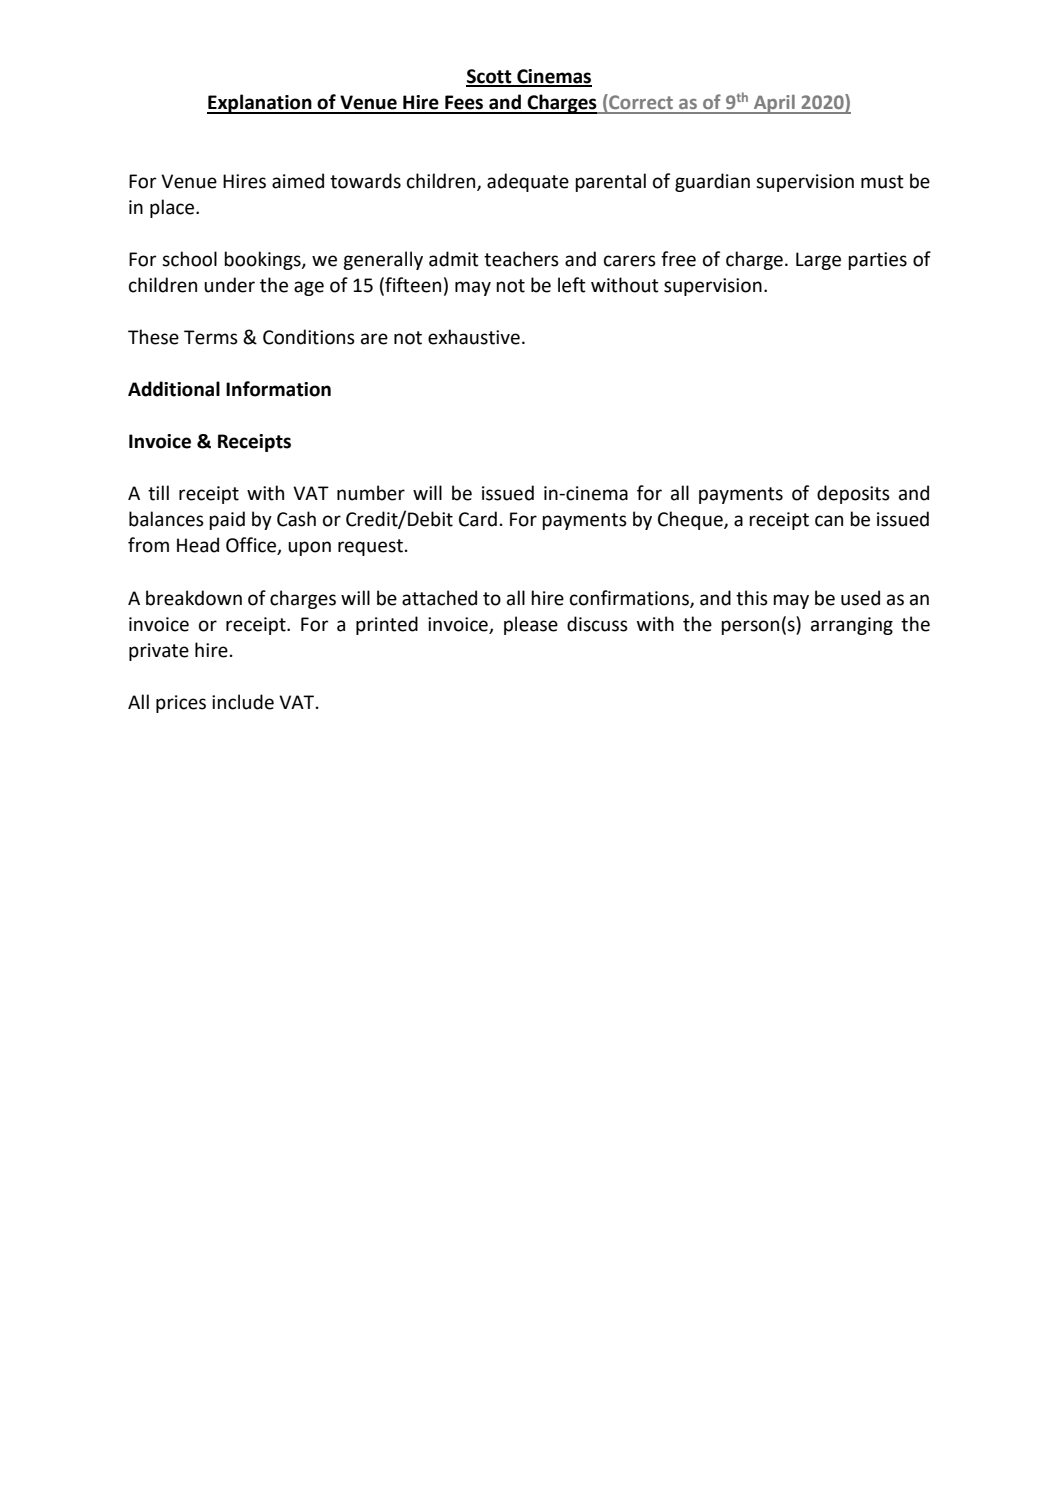  Describe the element at coordinates (774, 104) in the screenshot. I see `April` at that location.
